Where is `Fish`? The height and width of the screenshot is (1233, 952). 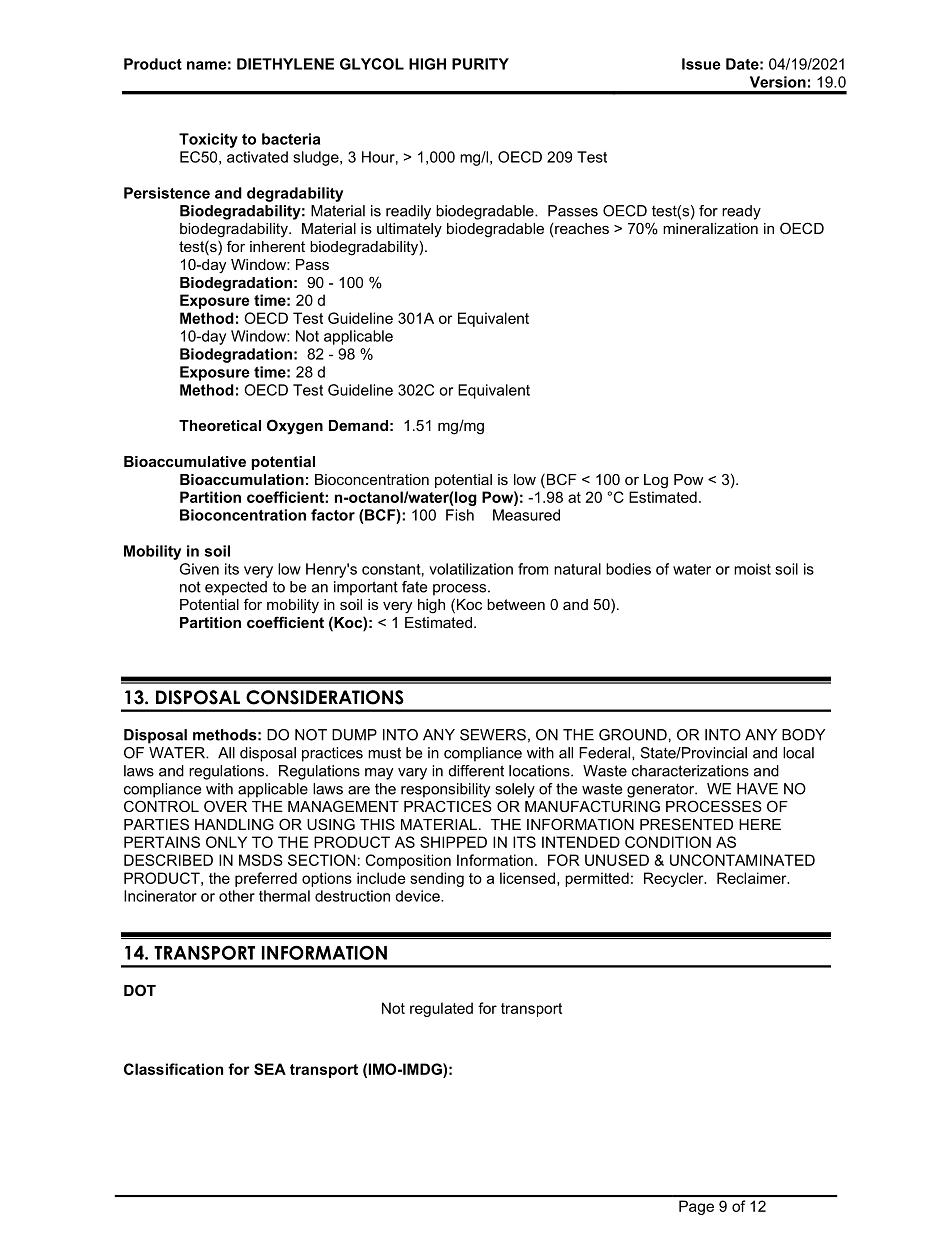 Fish is located at coordinates (460, 515).
